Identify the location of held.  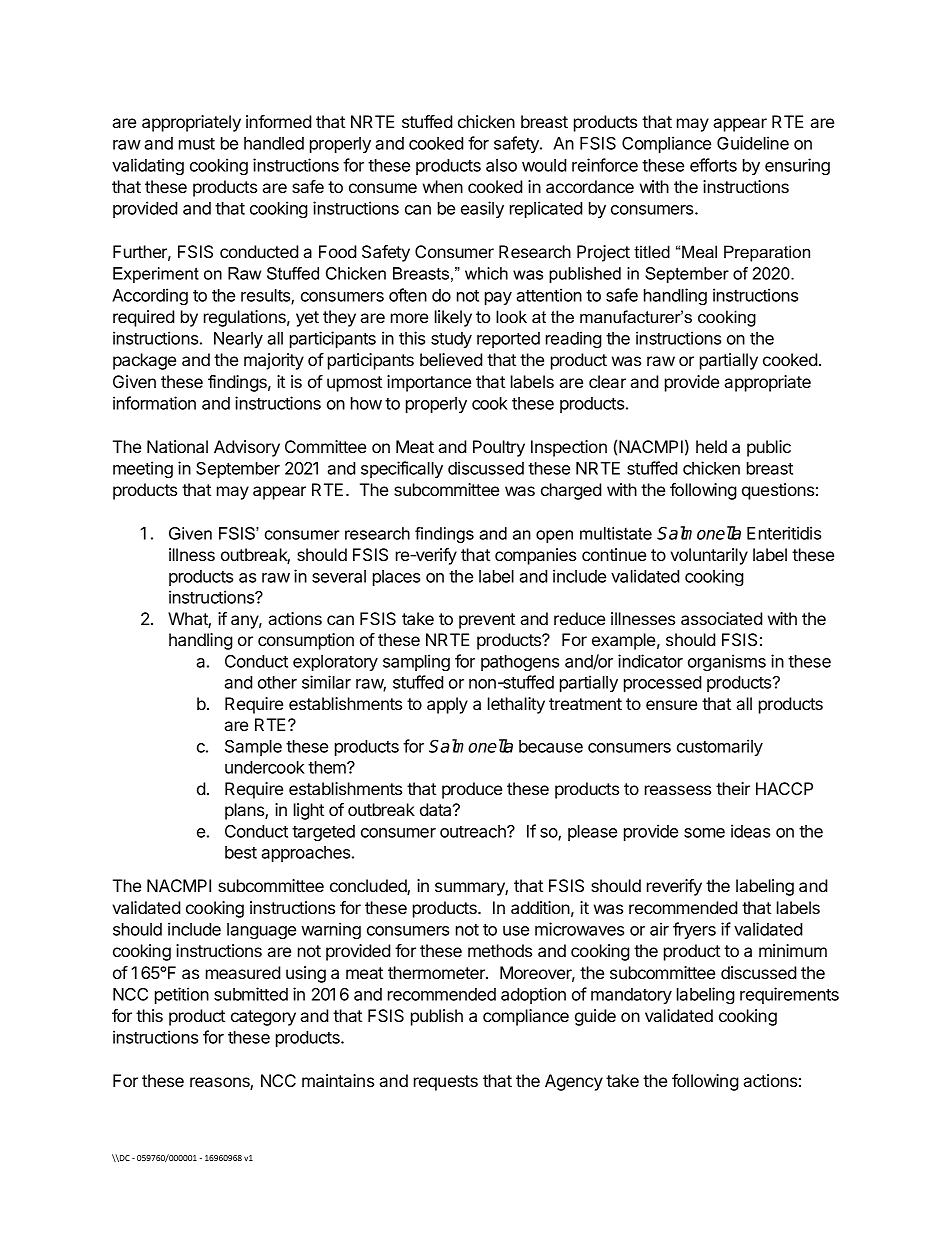
(711, 446).
